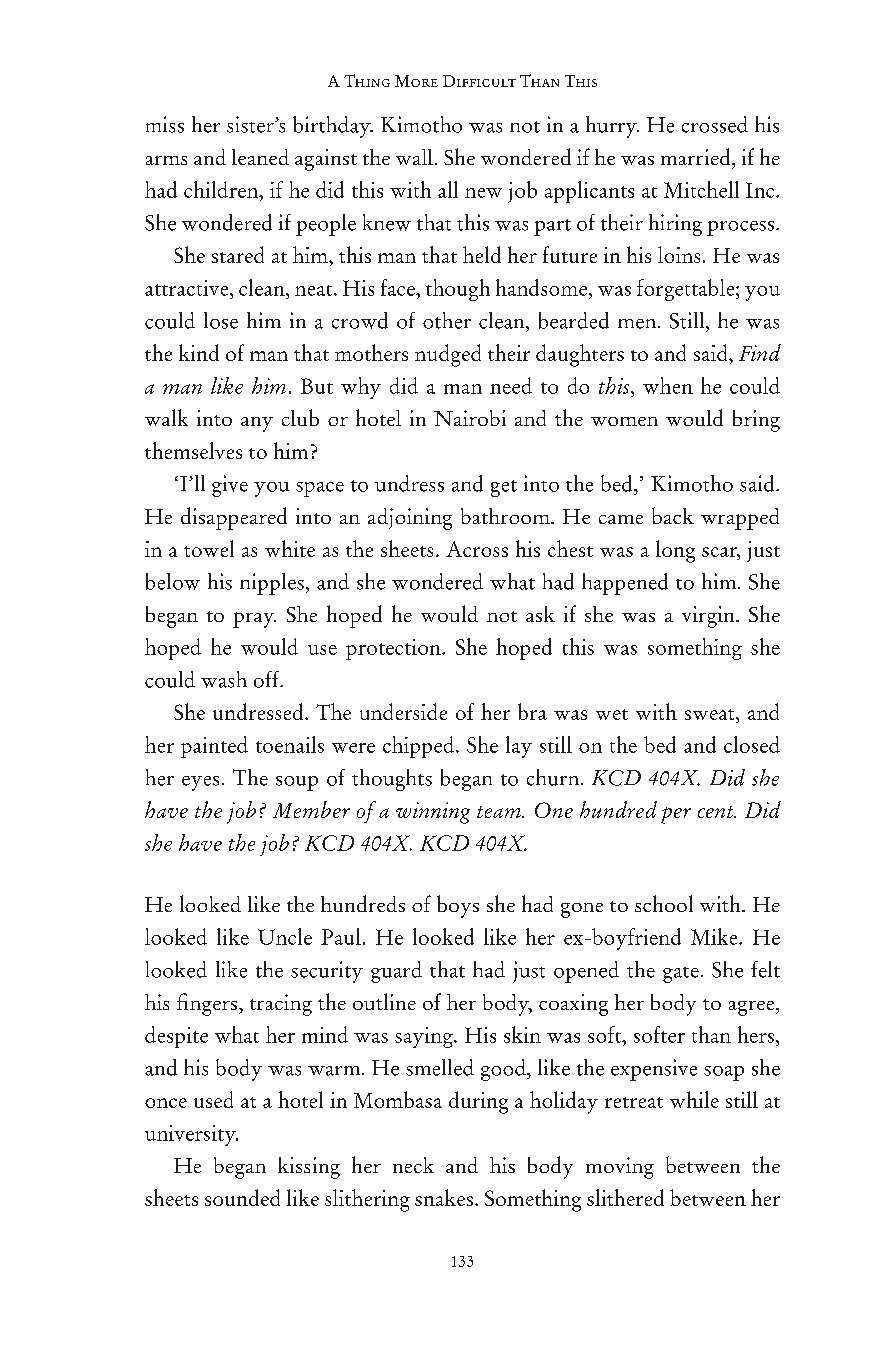  What do you see at coordinates (479, 81) in the screenshot?
I see `Difficult` at bounding box center [479, 81].
